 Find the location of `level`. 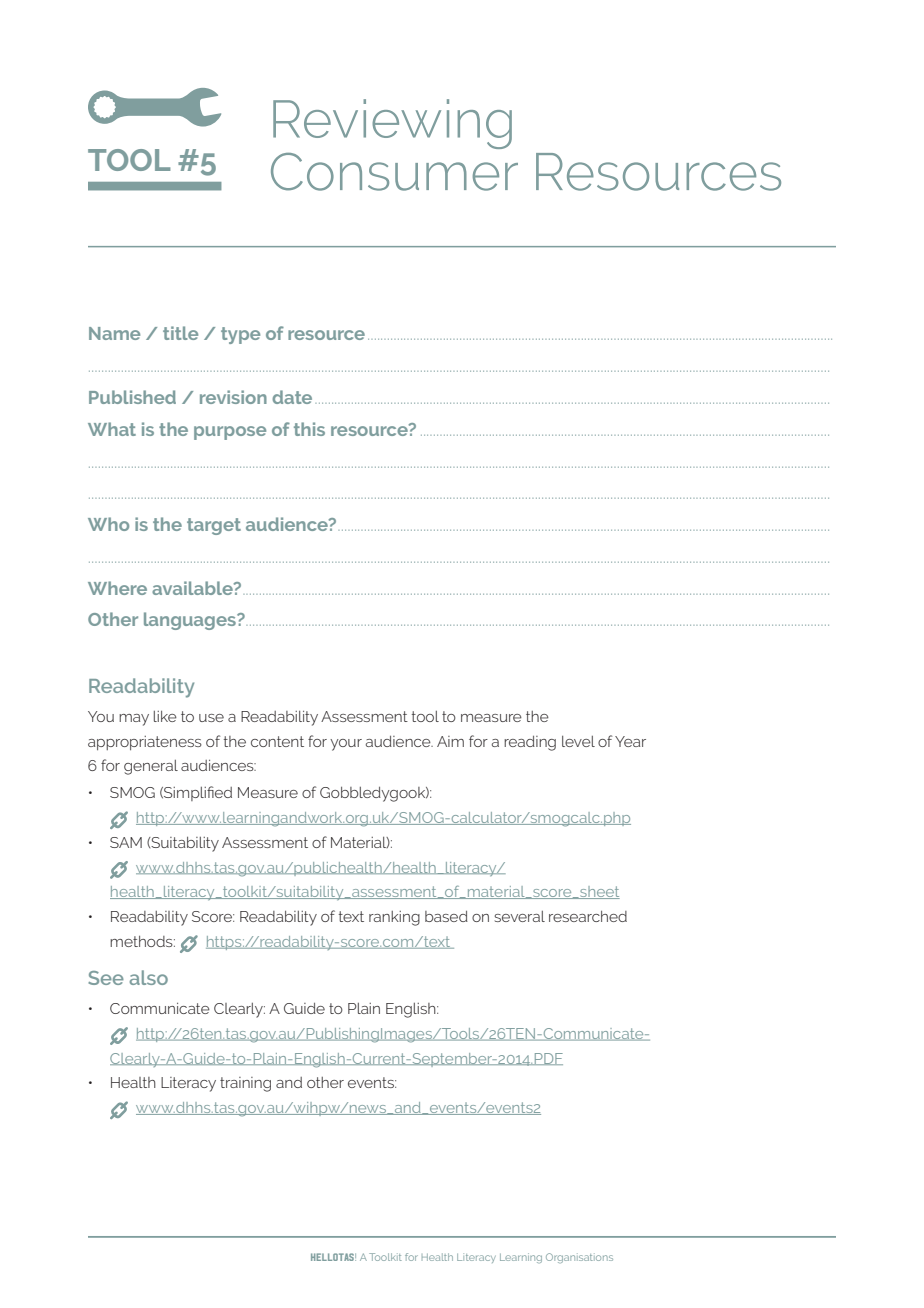

level is located at coordinates (578, 741).
